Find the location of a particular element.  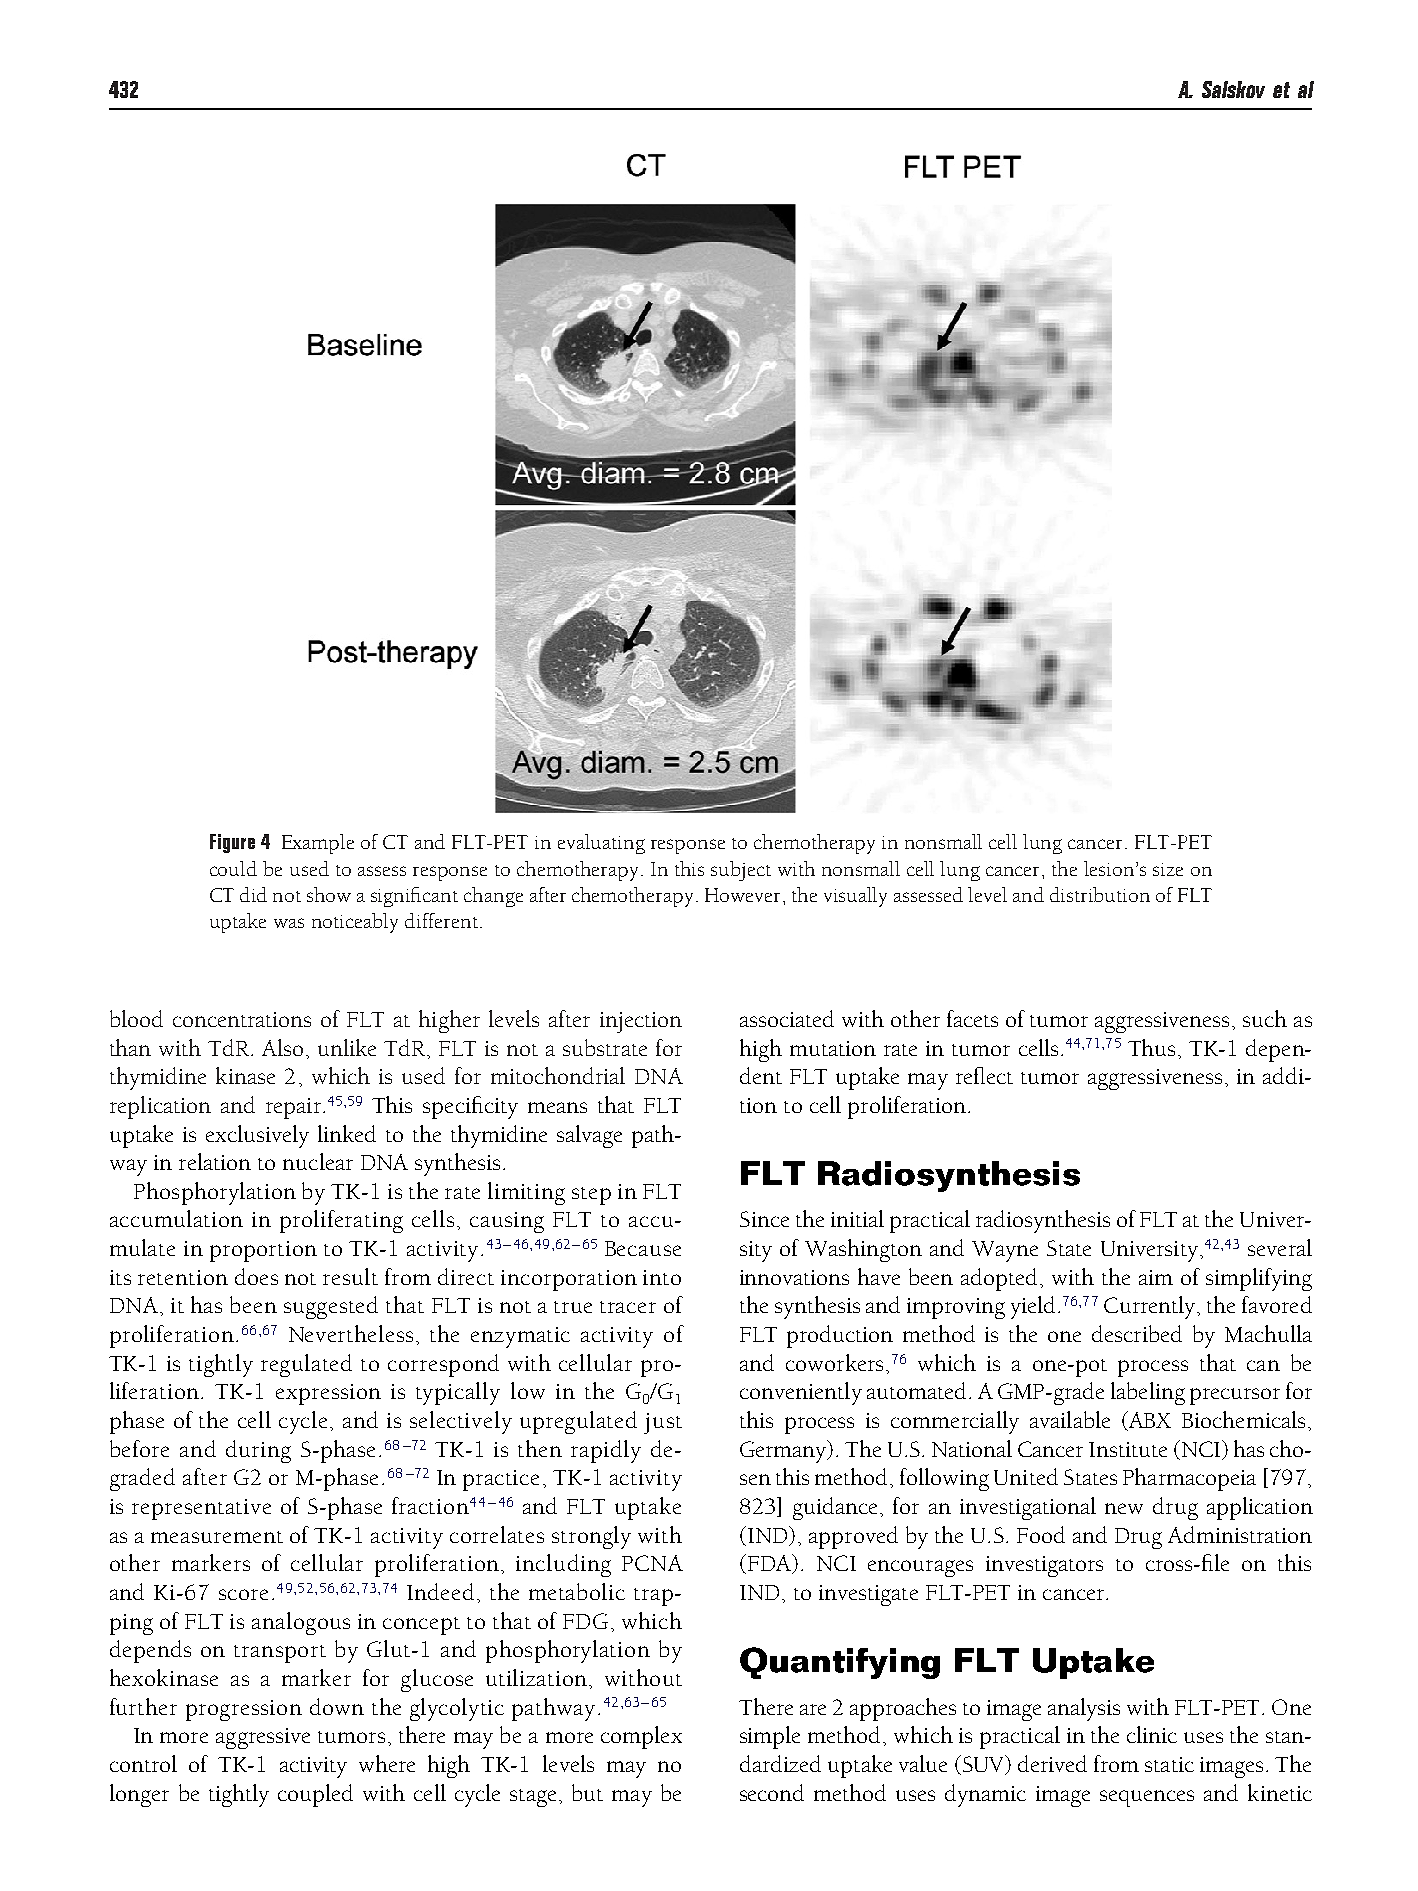

Also is located at coordinates (282, 1047).
